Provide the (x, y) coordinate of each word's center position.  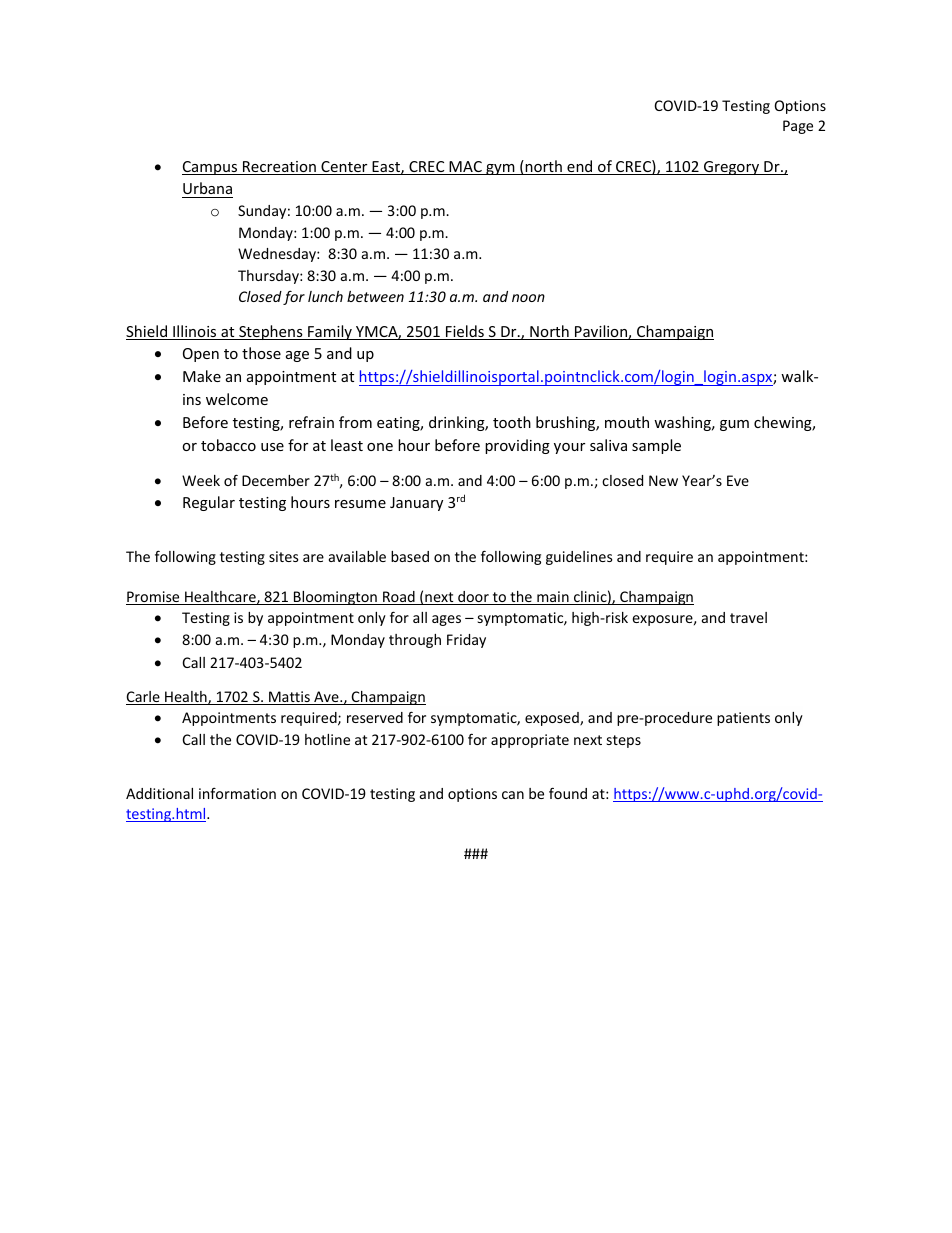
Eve (738, 480)
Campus (211, 168)
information (237, 793)
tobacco (228, 445)
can (513, 795)
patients (743, 719)
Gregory (732, 168)
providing (517, 446)
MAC (465, 168)
